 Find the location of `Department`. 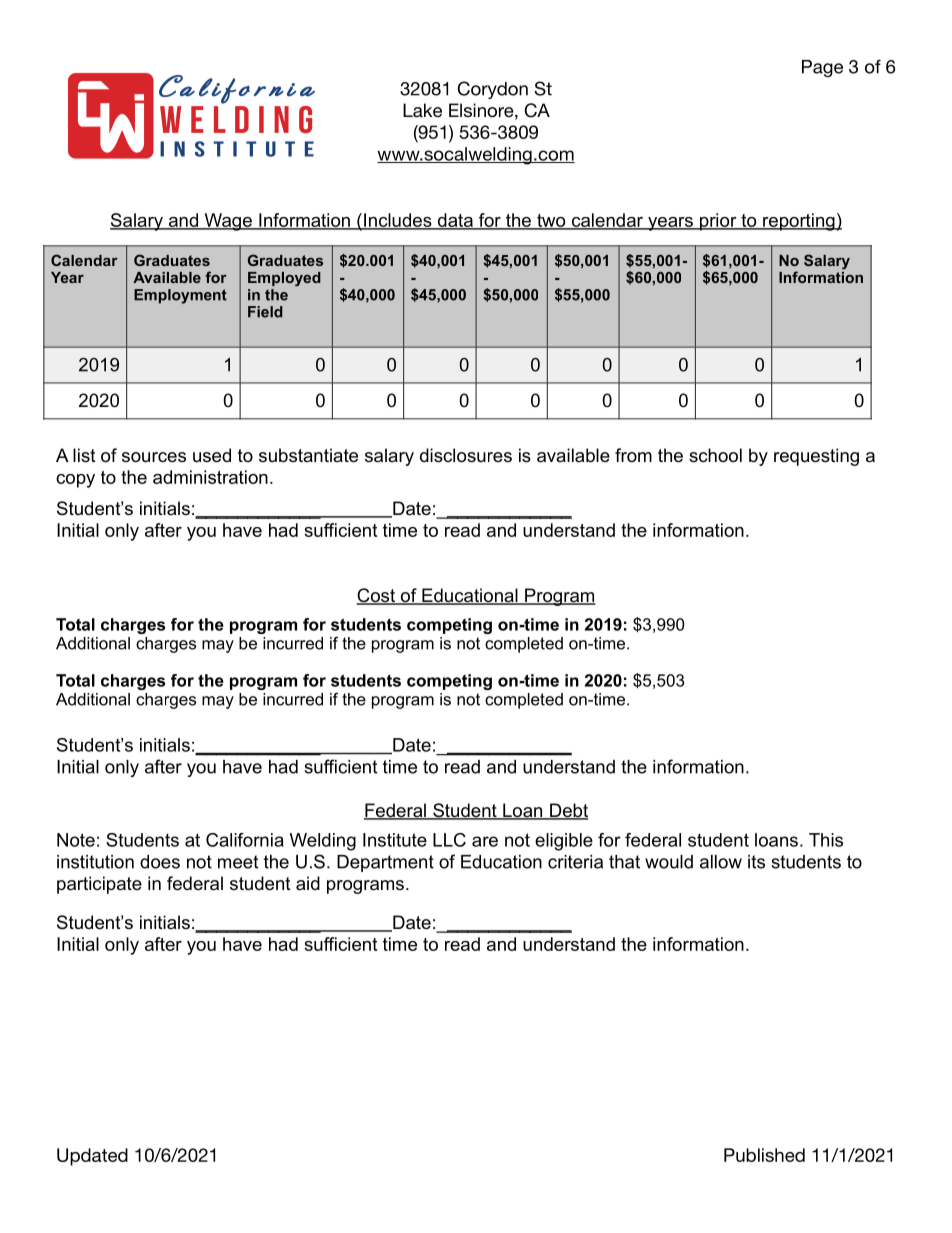

Department is located at coordinates (385, 863).
